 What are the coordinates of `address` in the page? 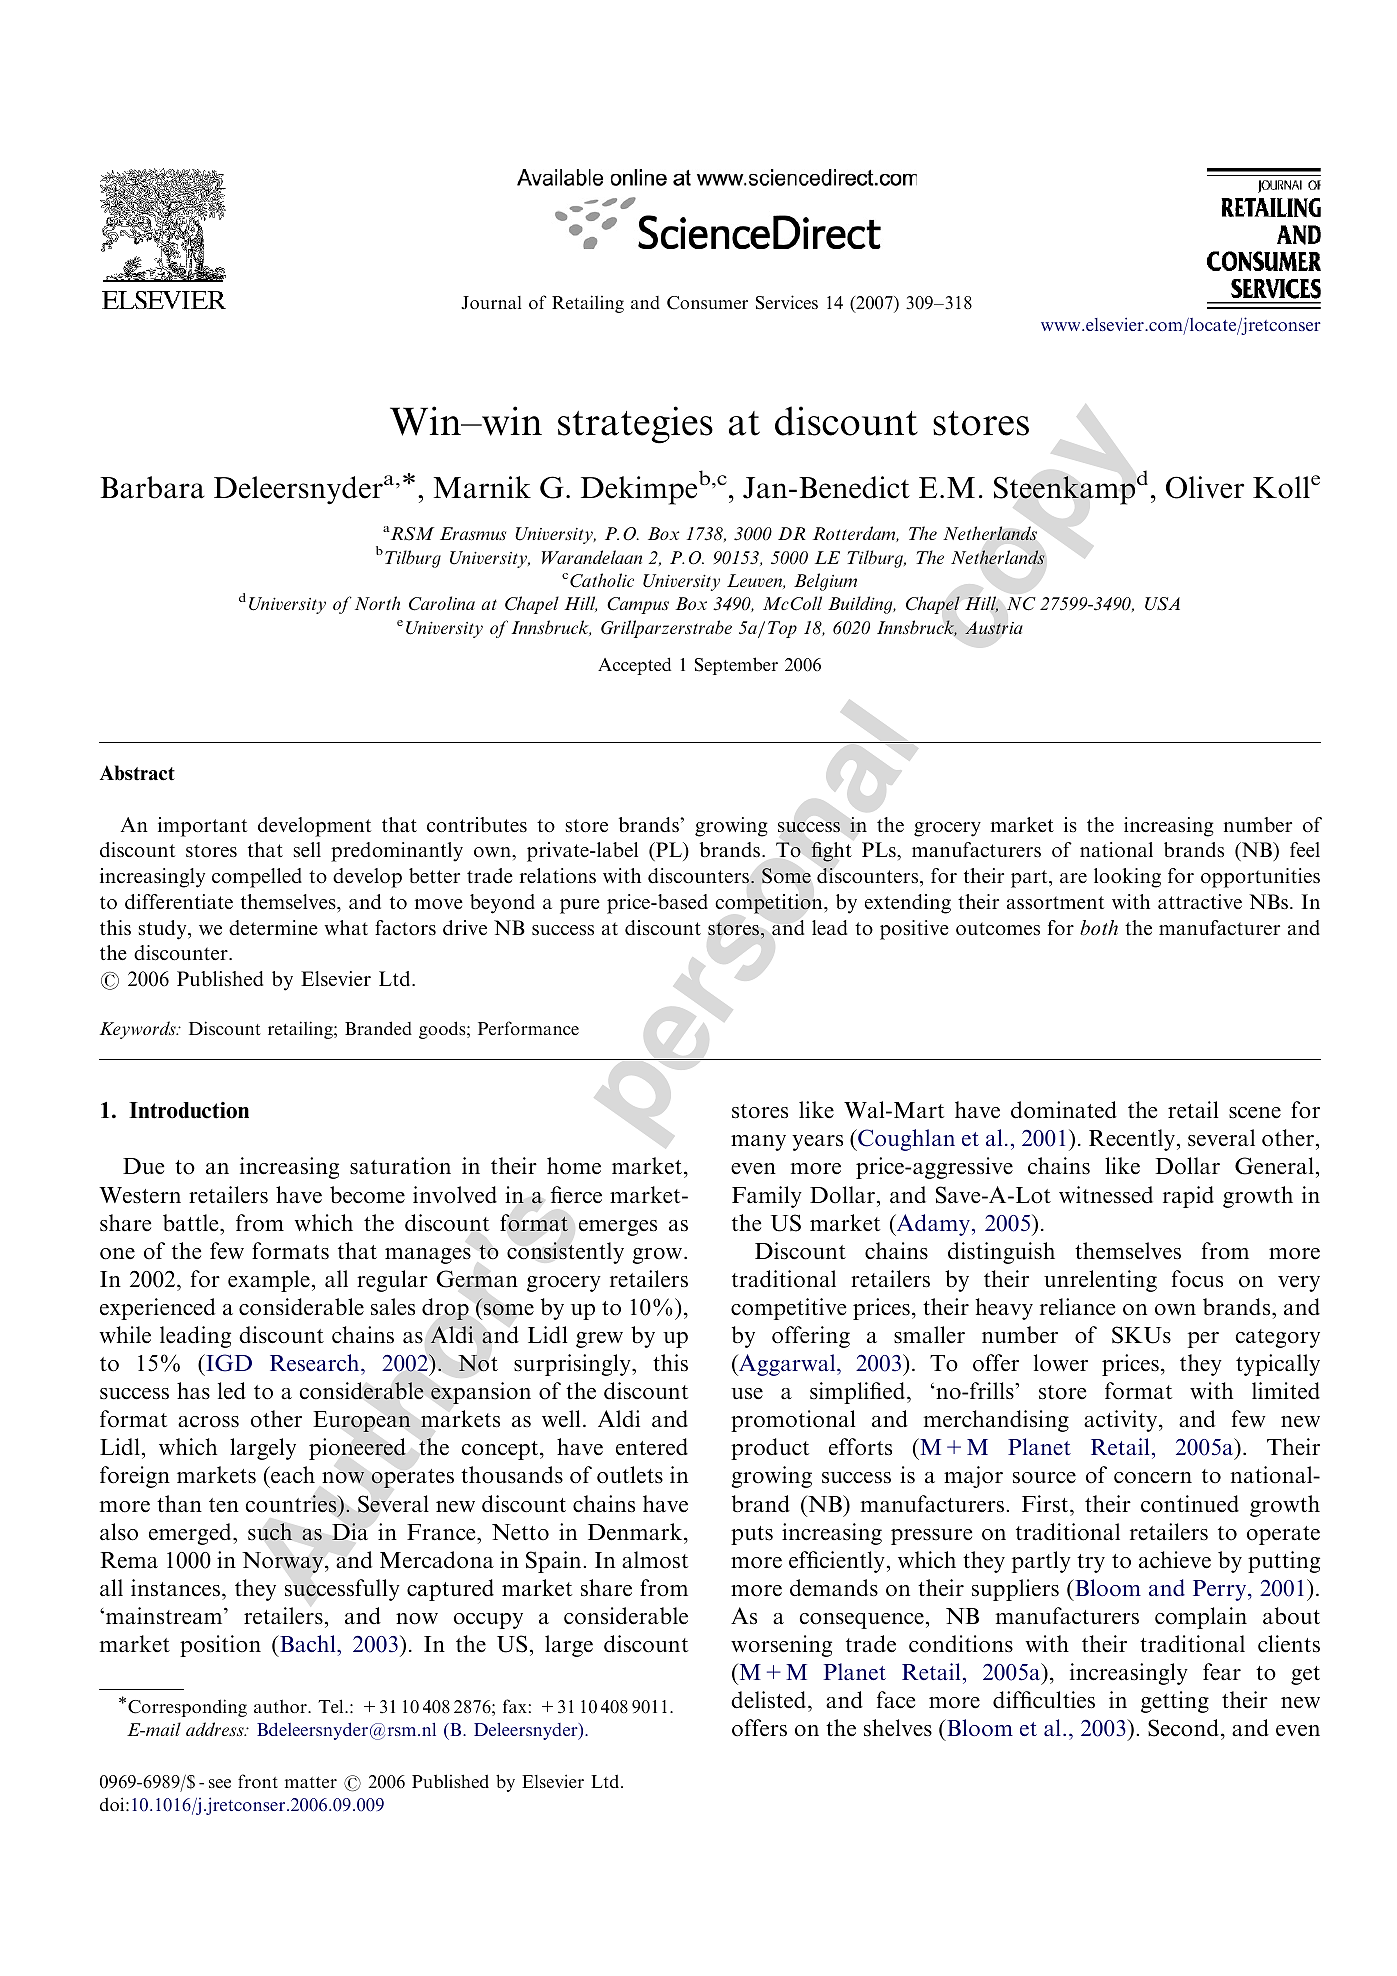 It's located at (216, 1729).
